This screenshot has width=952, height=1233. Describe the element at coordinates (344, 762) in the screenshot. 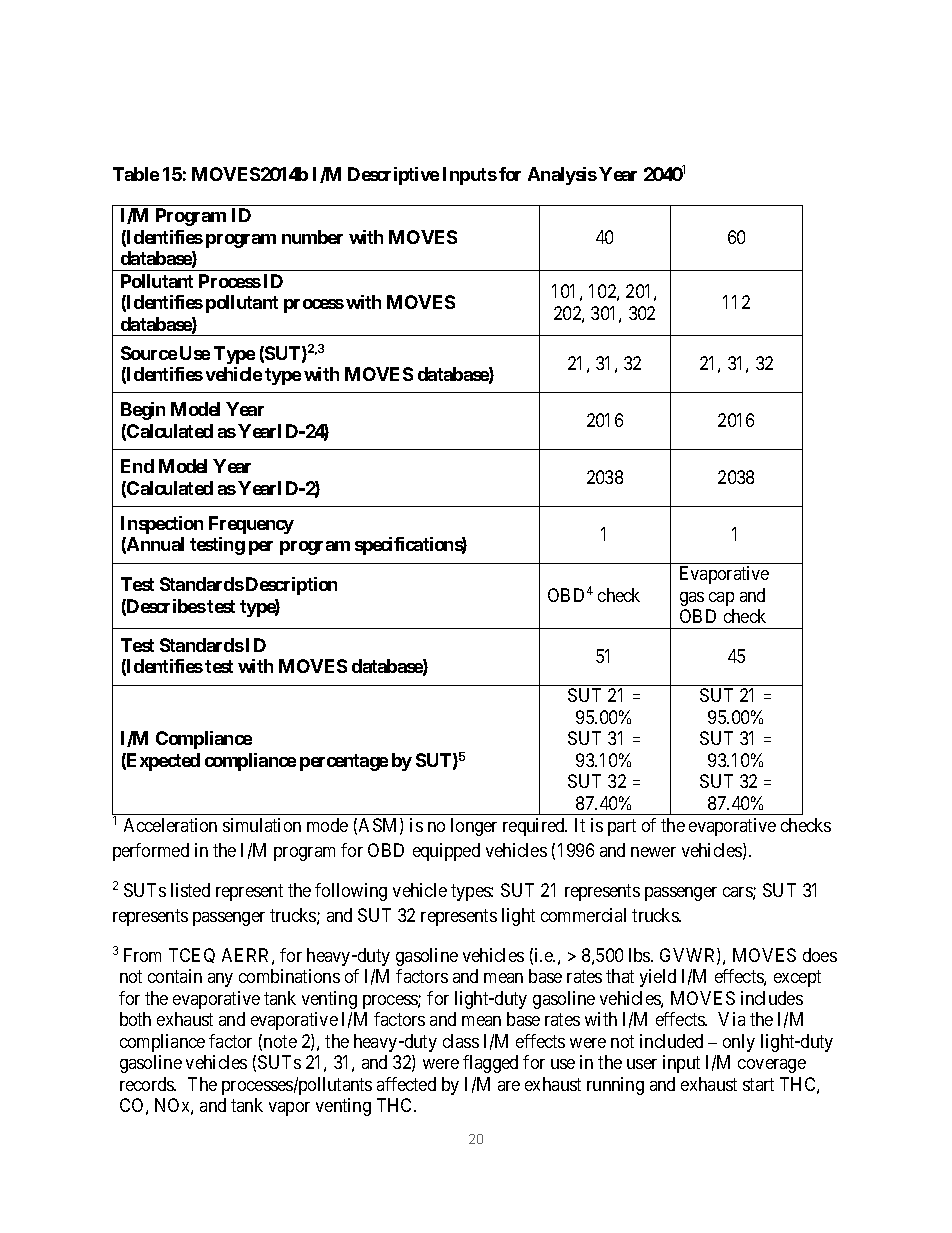

I see `percentage` at that location.
